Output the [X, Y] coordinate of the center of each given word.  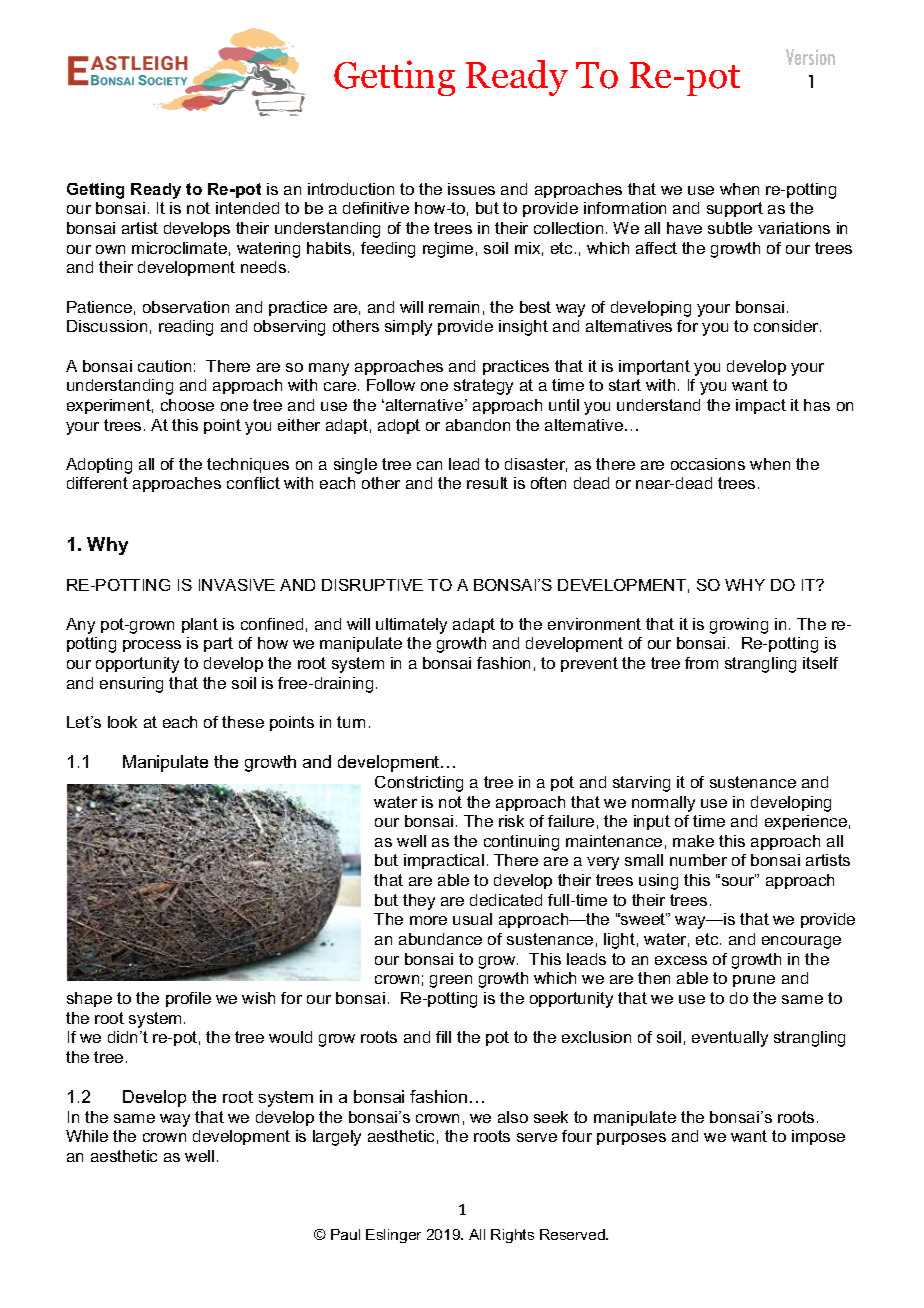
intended [247, 208]
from [701, 663]
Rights [512, 1236]
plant [200, 625]
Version [810, 57]
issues [471, 189]
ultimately [411, 626]
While [87, 1136]
